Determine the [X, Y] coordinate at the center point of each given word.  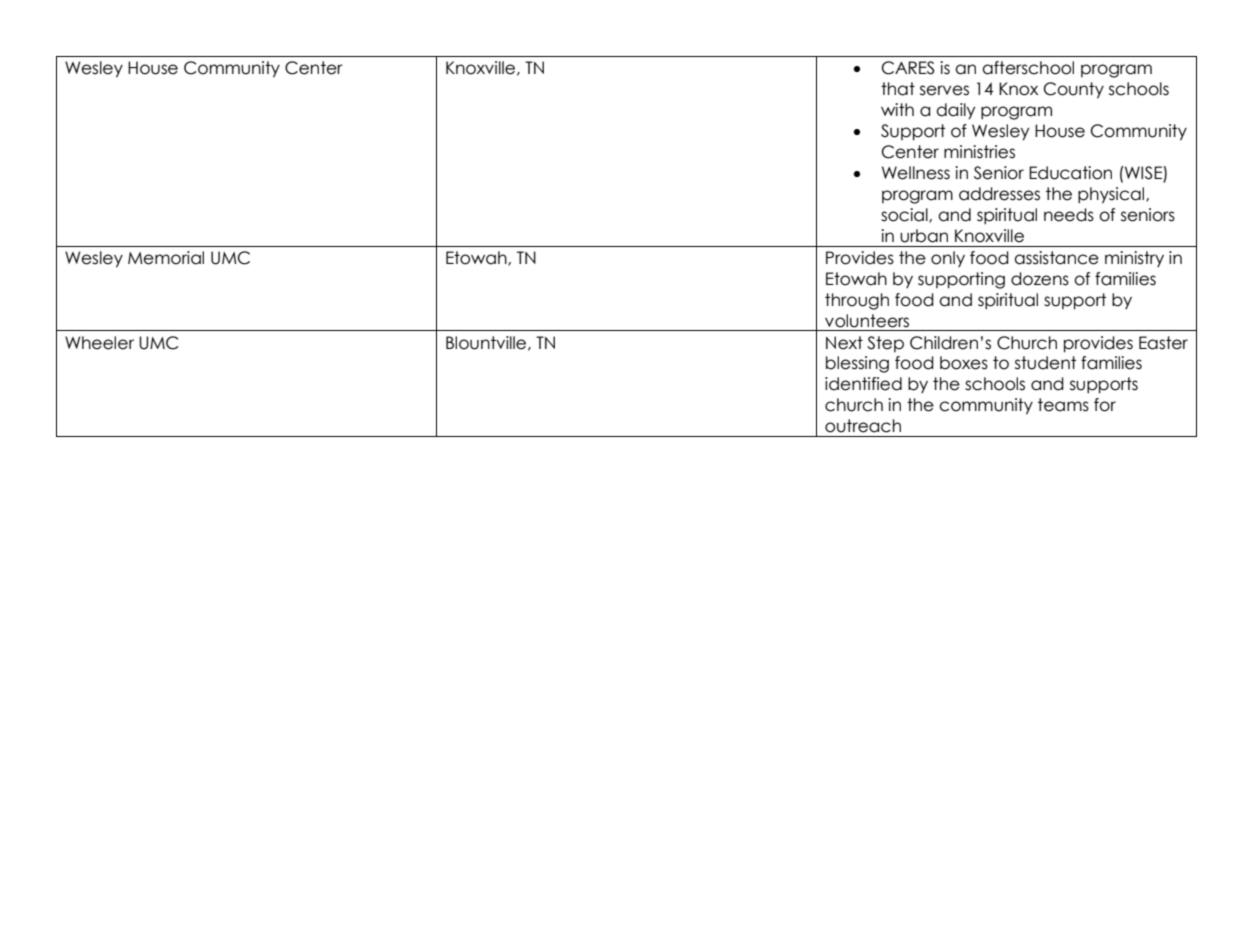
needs [1069, 215]
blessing [857, 364]
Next [844, 343]
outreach [863, 426]
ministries [979, 152]
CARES [908, 68]
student [1045, 363]
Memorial [166, 258]
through [857, 301]
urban [924, 236]
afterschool [1028, 68]
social [905, 215]
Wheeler [99, 343]
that [898, 89]
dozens [1040, 279]
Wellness [916, 173]
